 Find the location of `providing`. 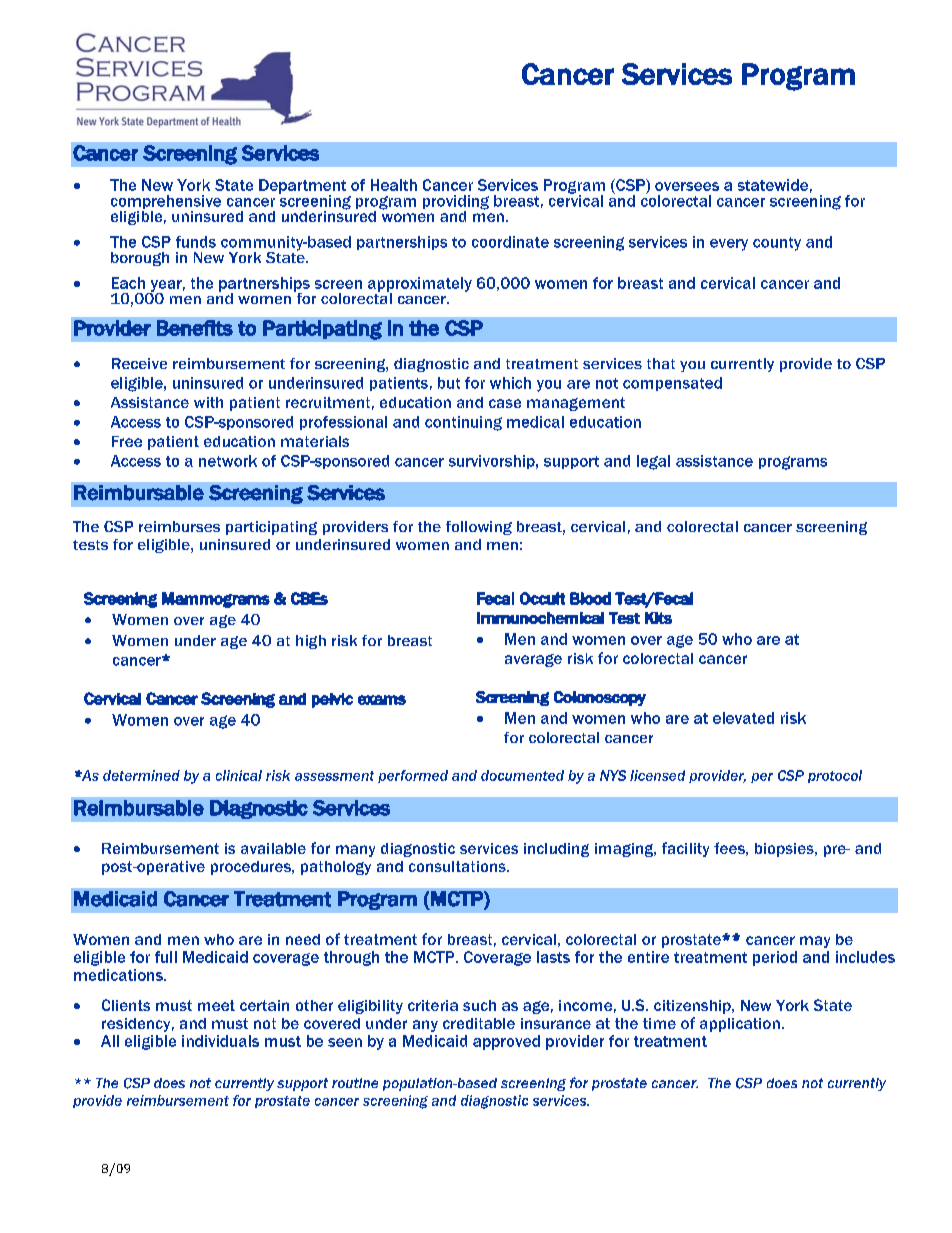

providing is located at coordinates (456, 203).
